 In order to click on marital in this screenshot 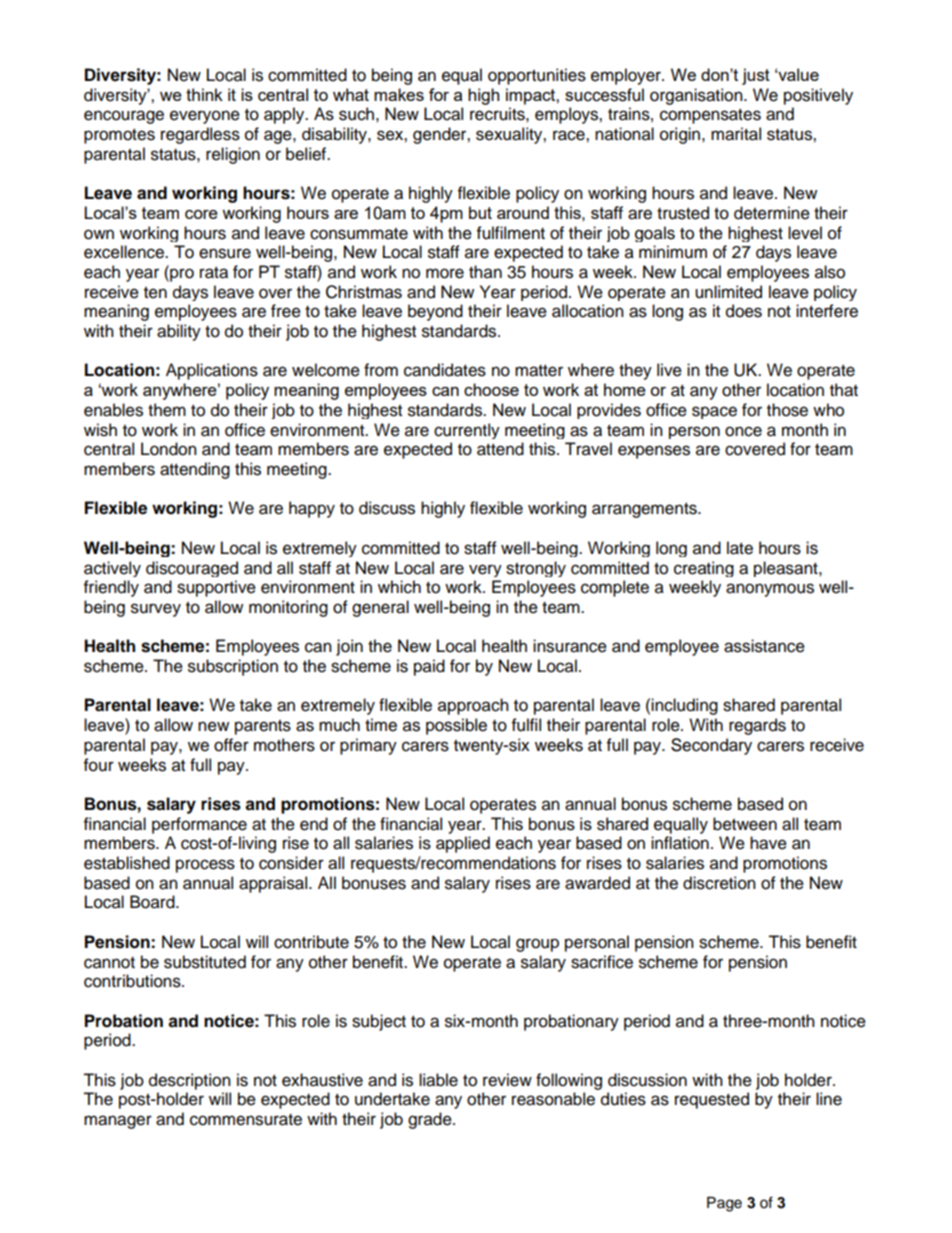, I will do `click(736, 134)`.
